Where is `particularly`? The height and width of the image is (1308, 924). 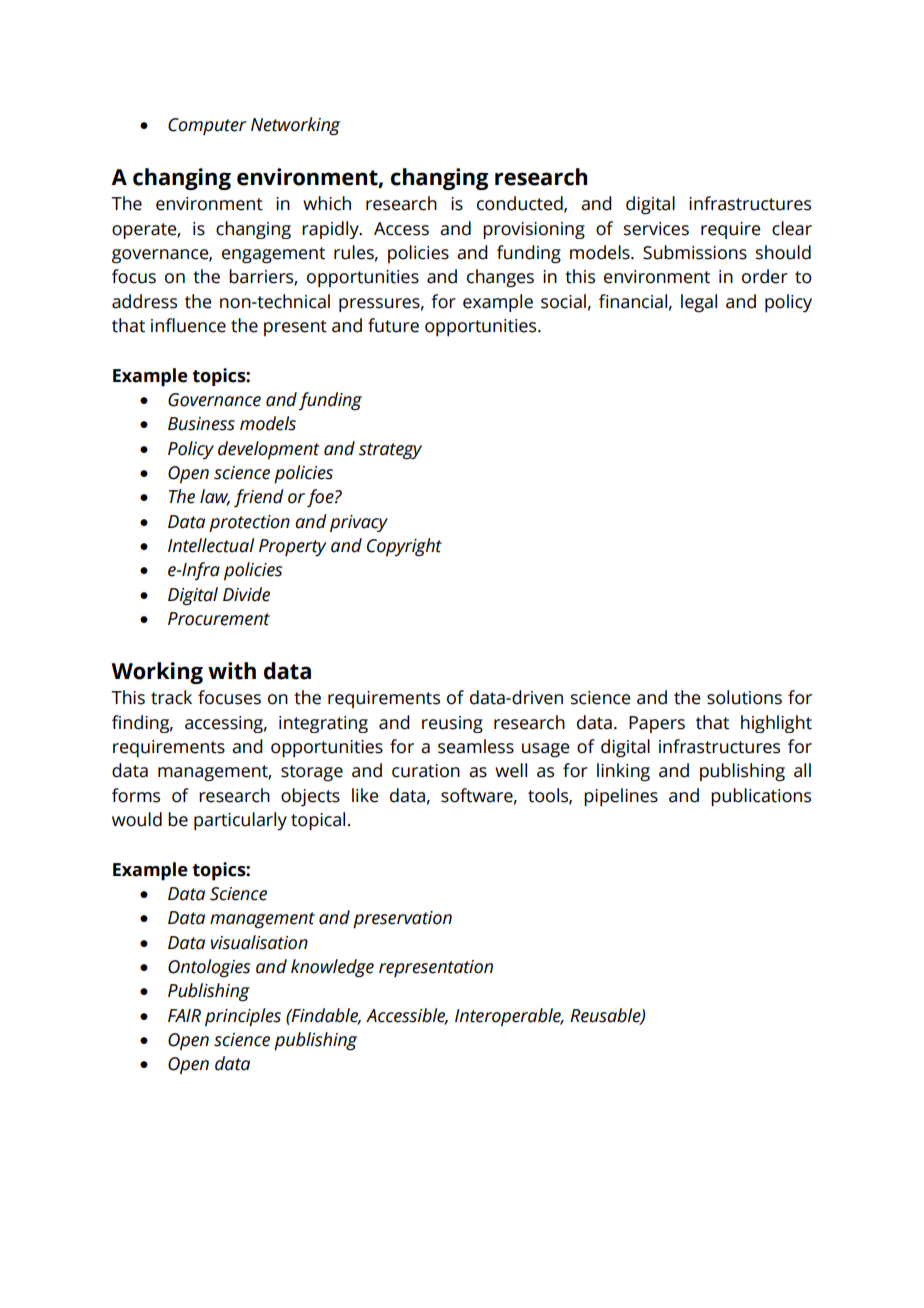 particularly is located at coordinates (240, 821).
